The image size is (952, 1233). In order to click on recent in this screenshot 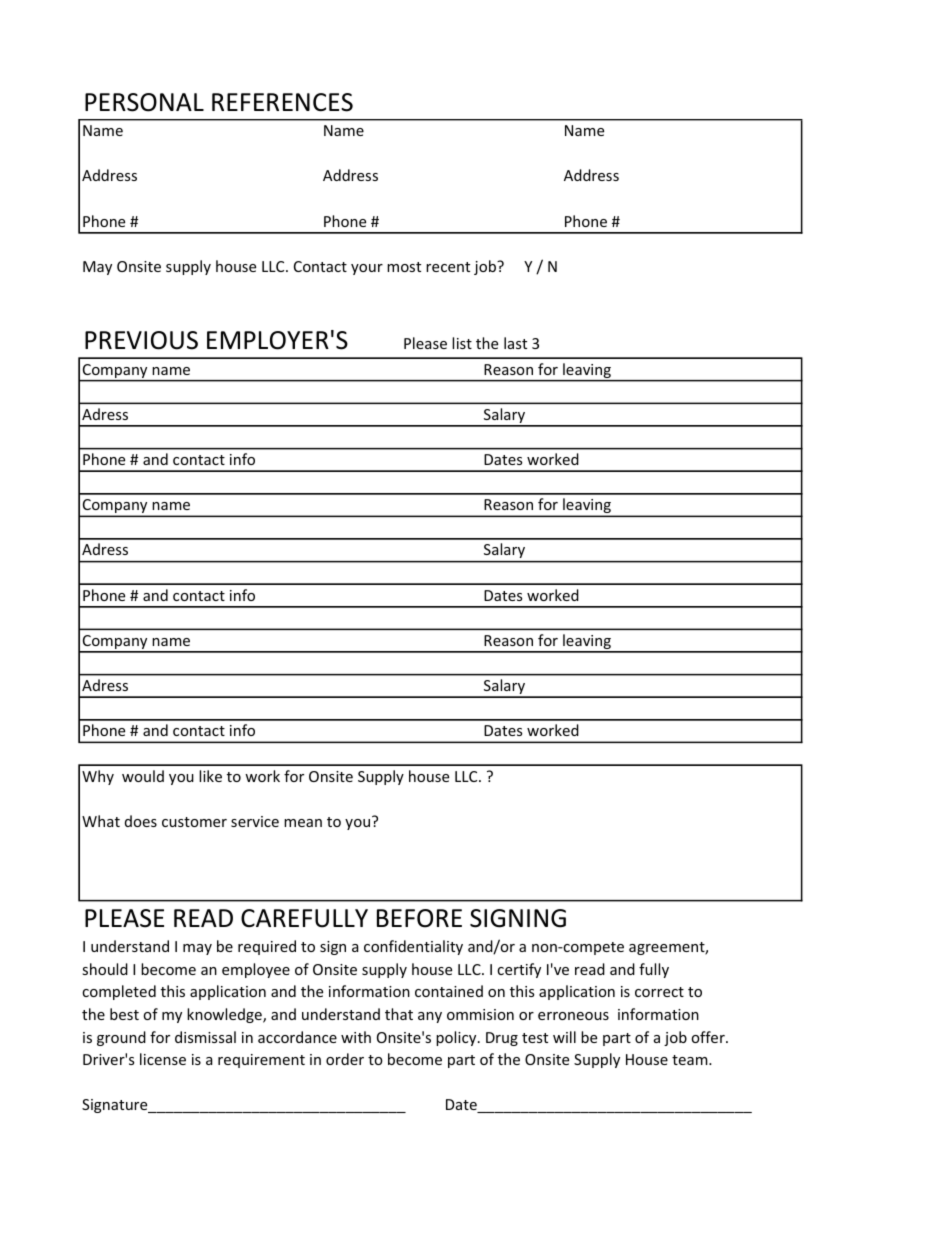, I will do `click(448, 267)`.
